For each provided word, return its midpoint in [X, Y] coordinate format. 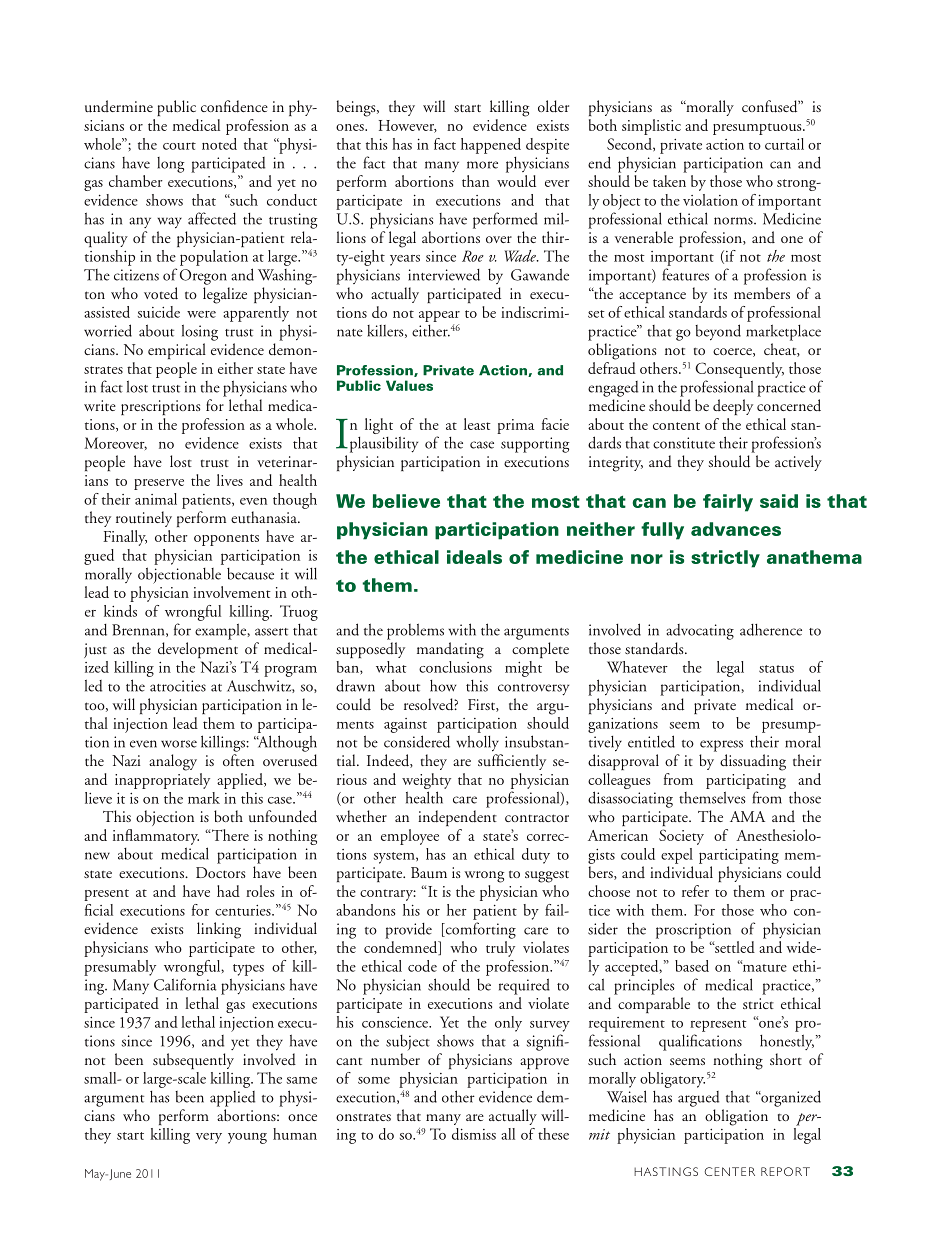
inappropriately [162, 781]
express [721, 746]
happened [491, 146]
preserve [159, 484]
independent [457, 818]
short [786, 1059]
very [209, 1138]
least [477, 424]
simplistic [651, 127]
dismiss [474, 1134]
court [179, 146]
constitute [684, 443]
